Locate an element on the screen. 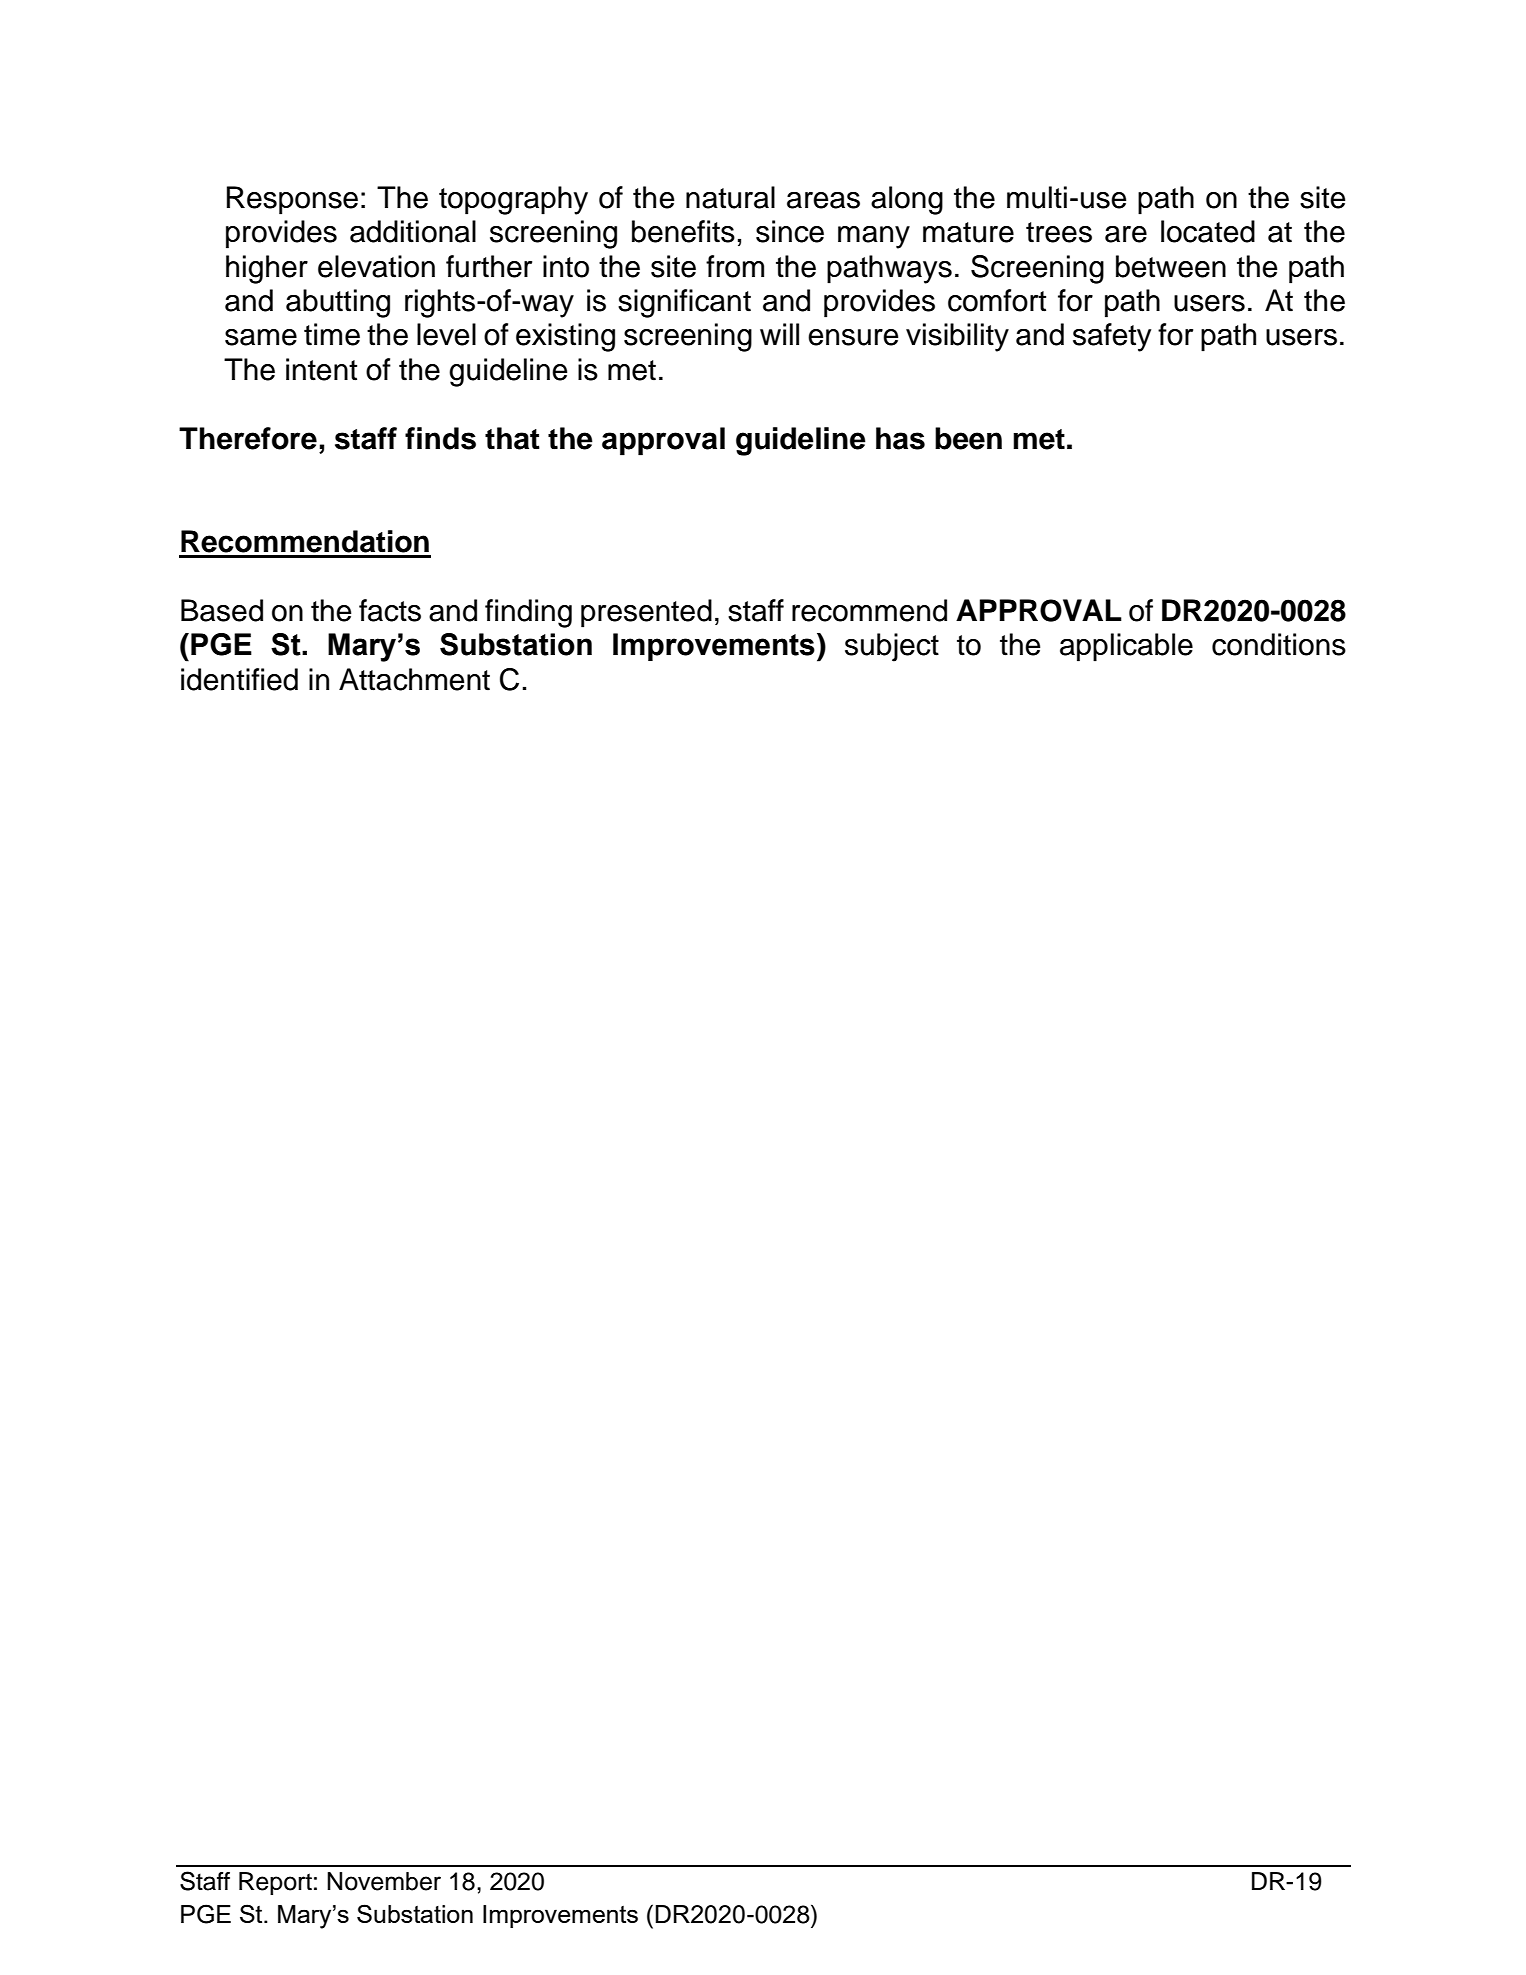 Image resolution: width=1526 pixels, height=1975 pixels. from is located at coordinates (735, 266).
